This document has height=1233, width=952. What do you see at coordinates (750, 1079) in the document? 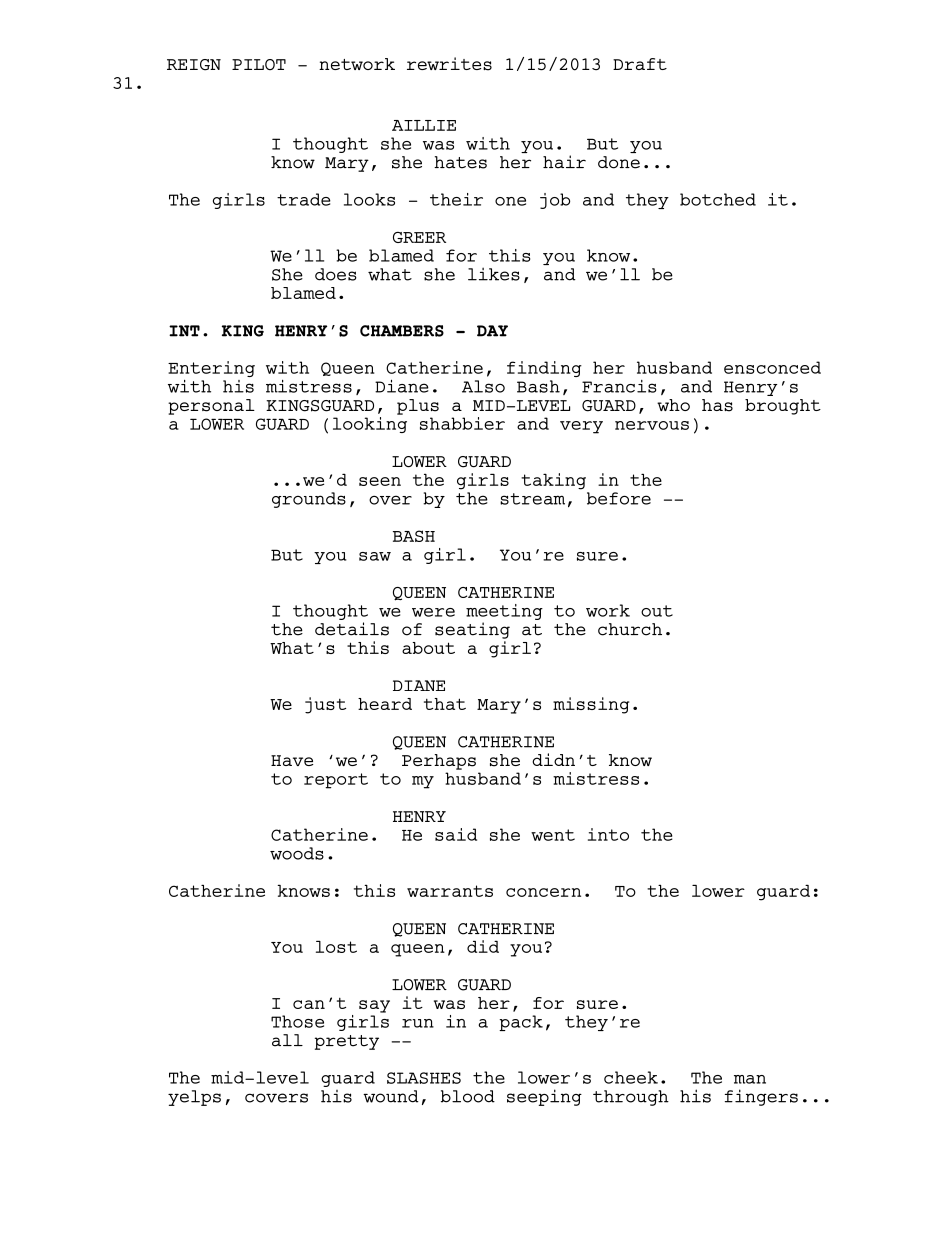
I see `man` at bounding box center [750, 1079].
